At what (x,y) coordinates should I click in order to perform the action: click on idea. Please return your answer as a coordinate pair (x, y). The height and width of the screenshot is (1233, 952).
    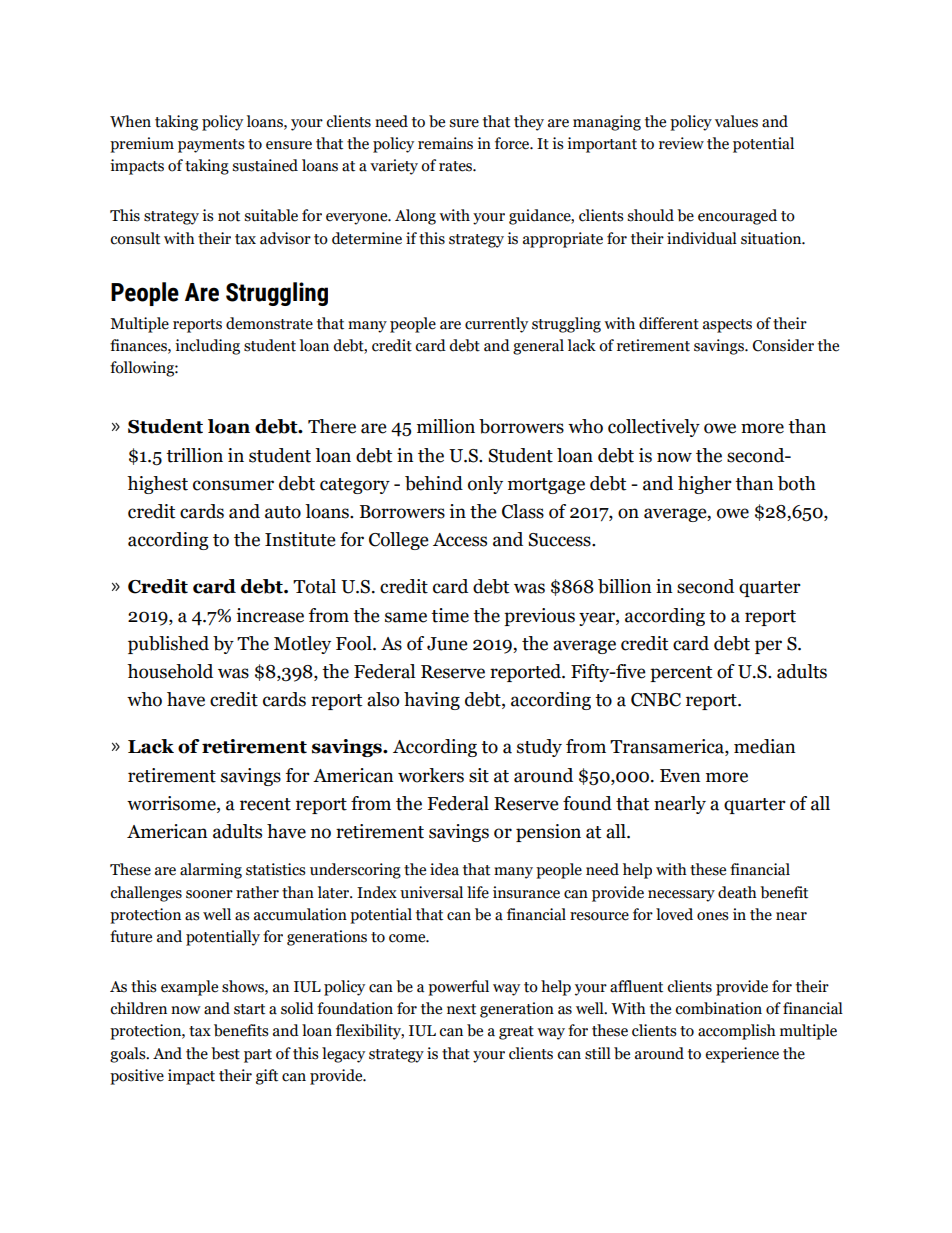
    Looking at the image, I should click on (444, 869).
